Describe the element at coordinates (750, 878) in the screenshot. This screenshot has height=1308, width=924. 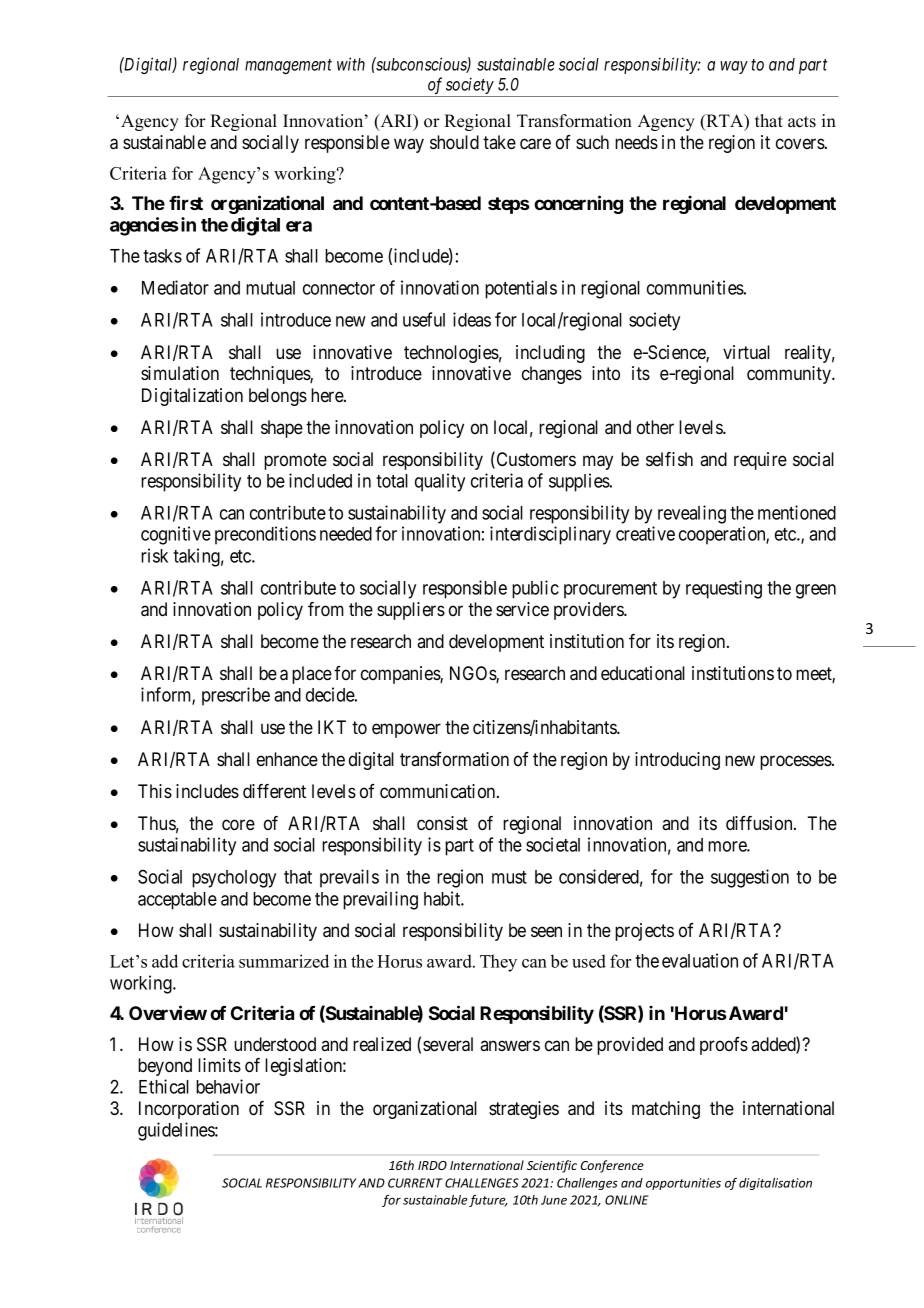
I see `suggestion` at that location.
